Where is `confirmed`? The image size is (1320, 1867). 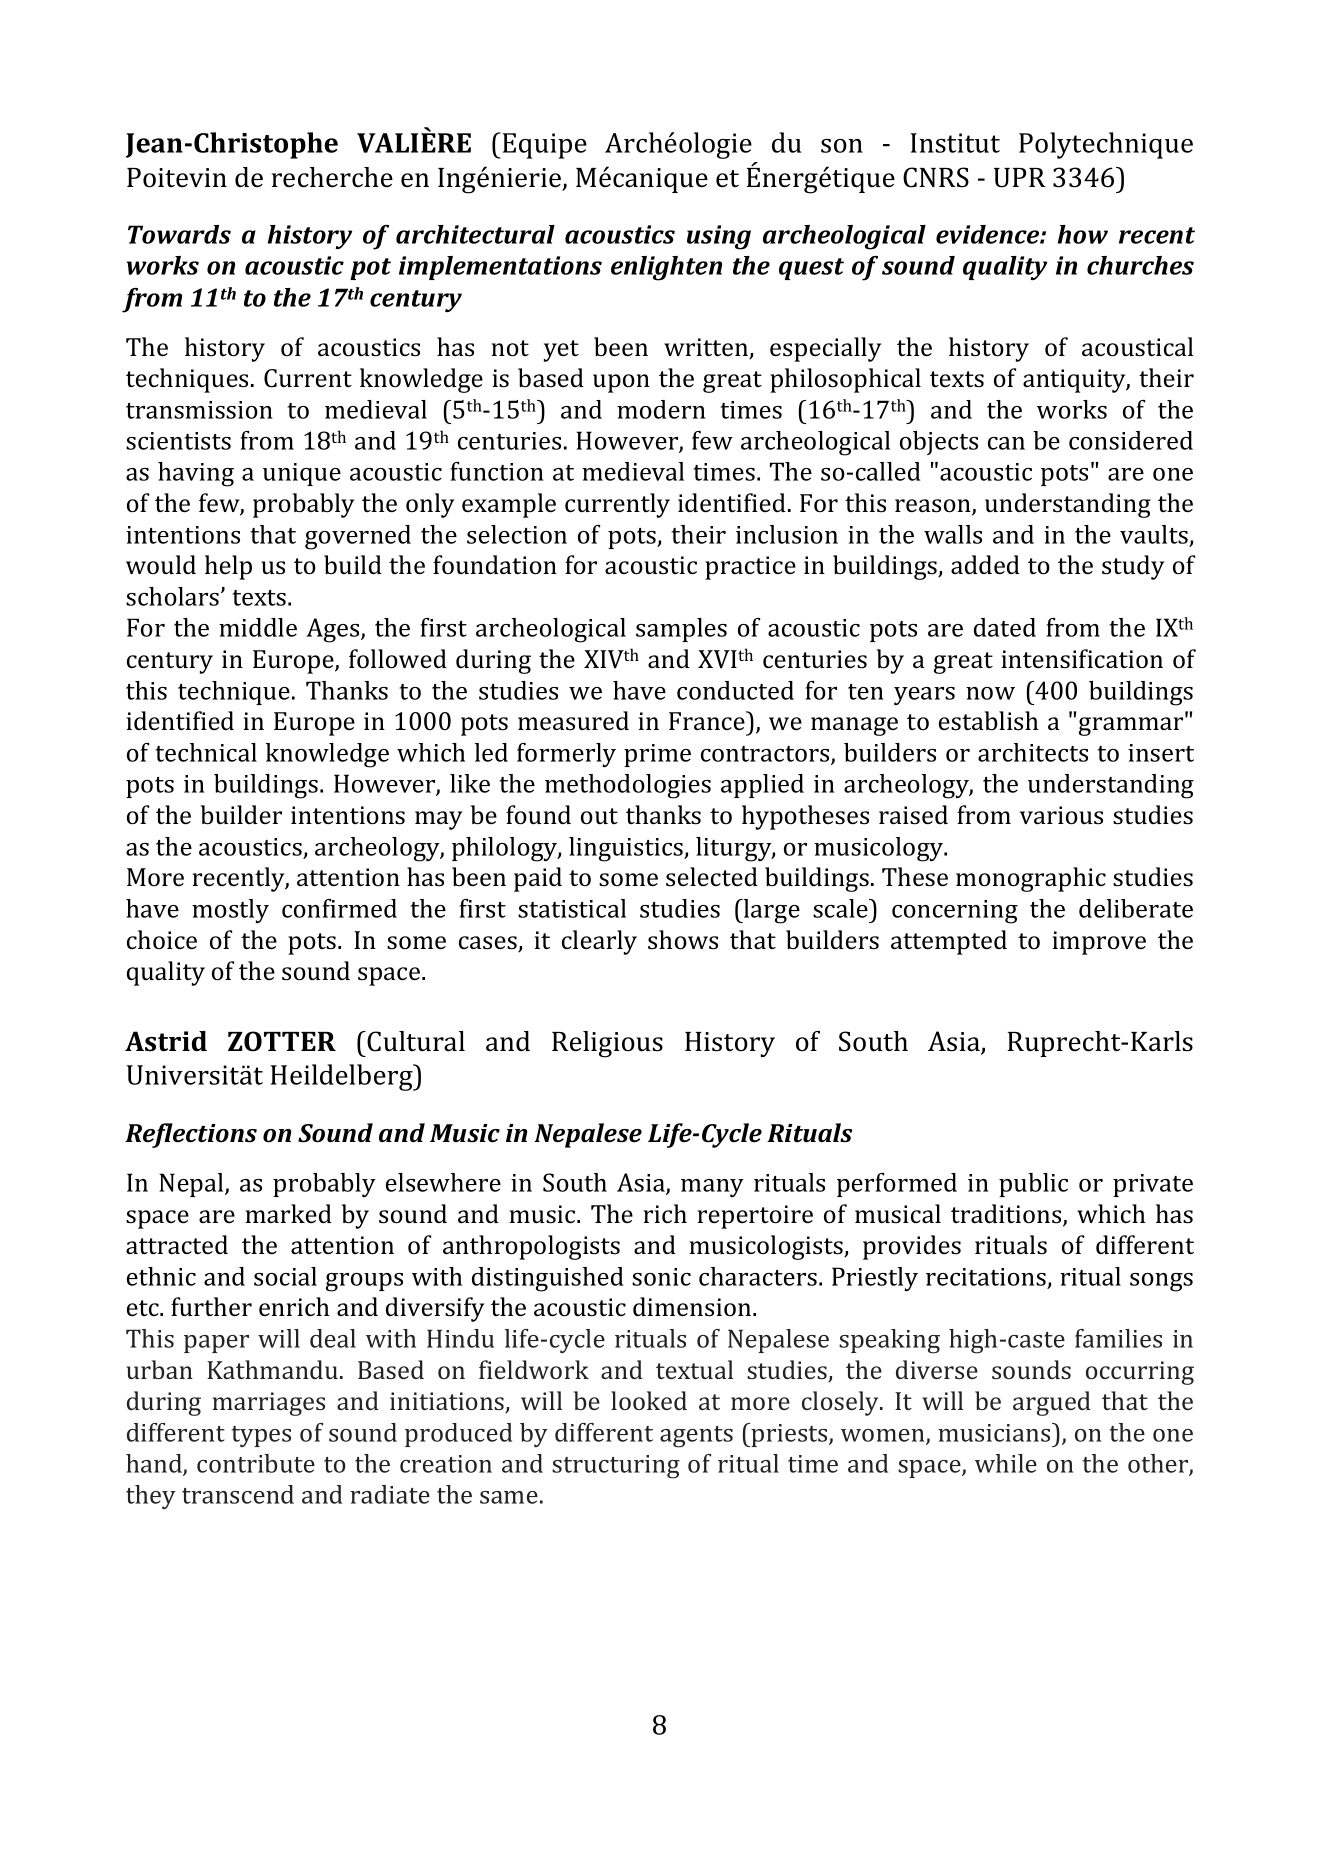
confirmed is located at coordinates (339, 908).
